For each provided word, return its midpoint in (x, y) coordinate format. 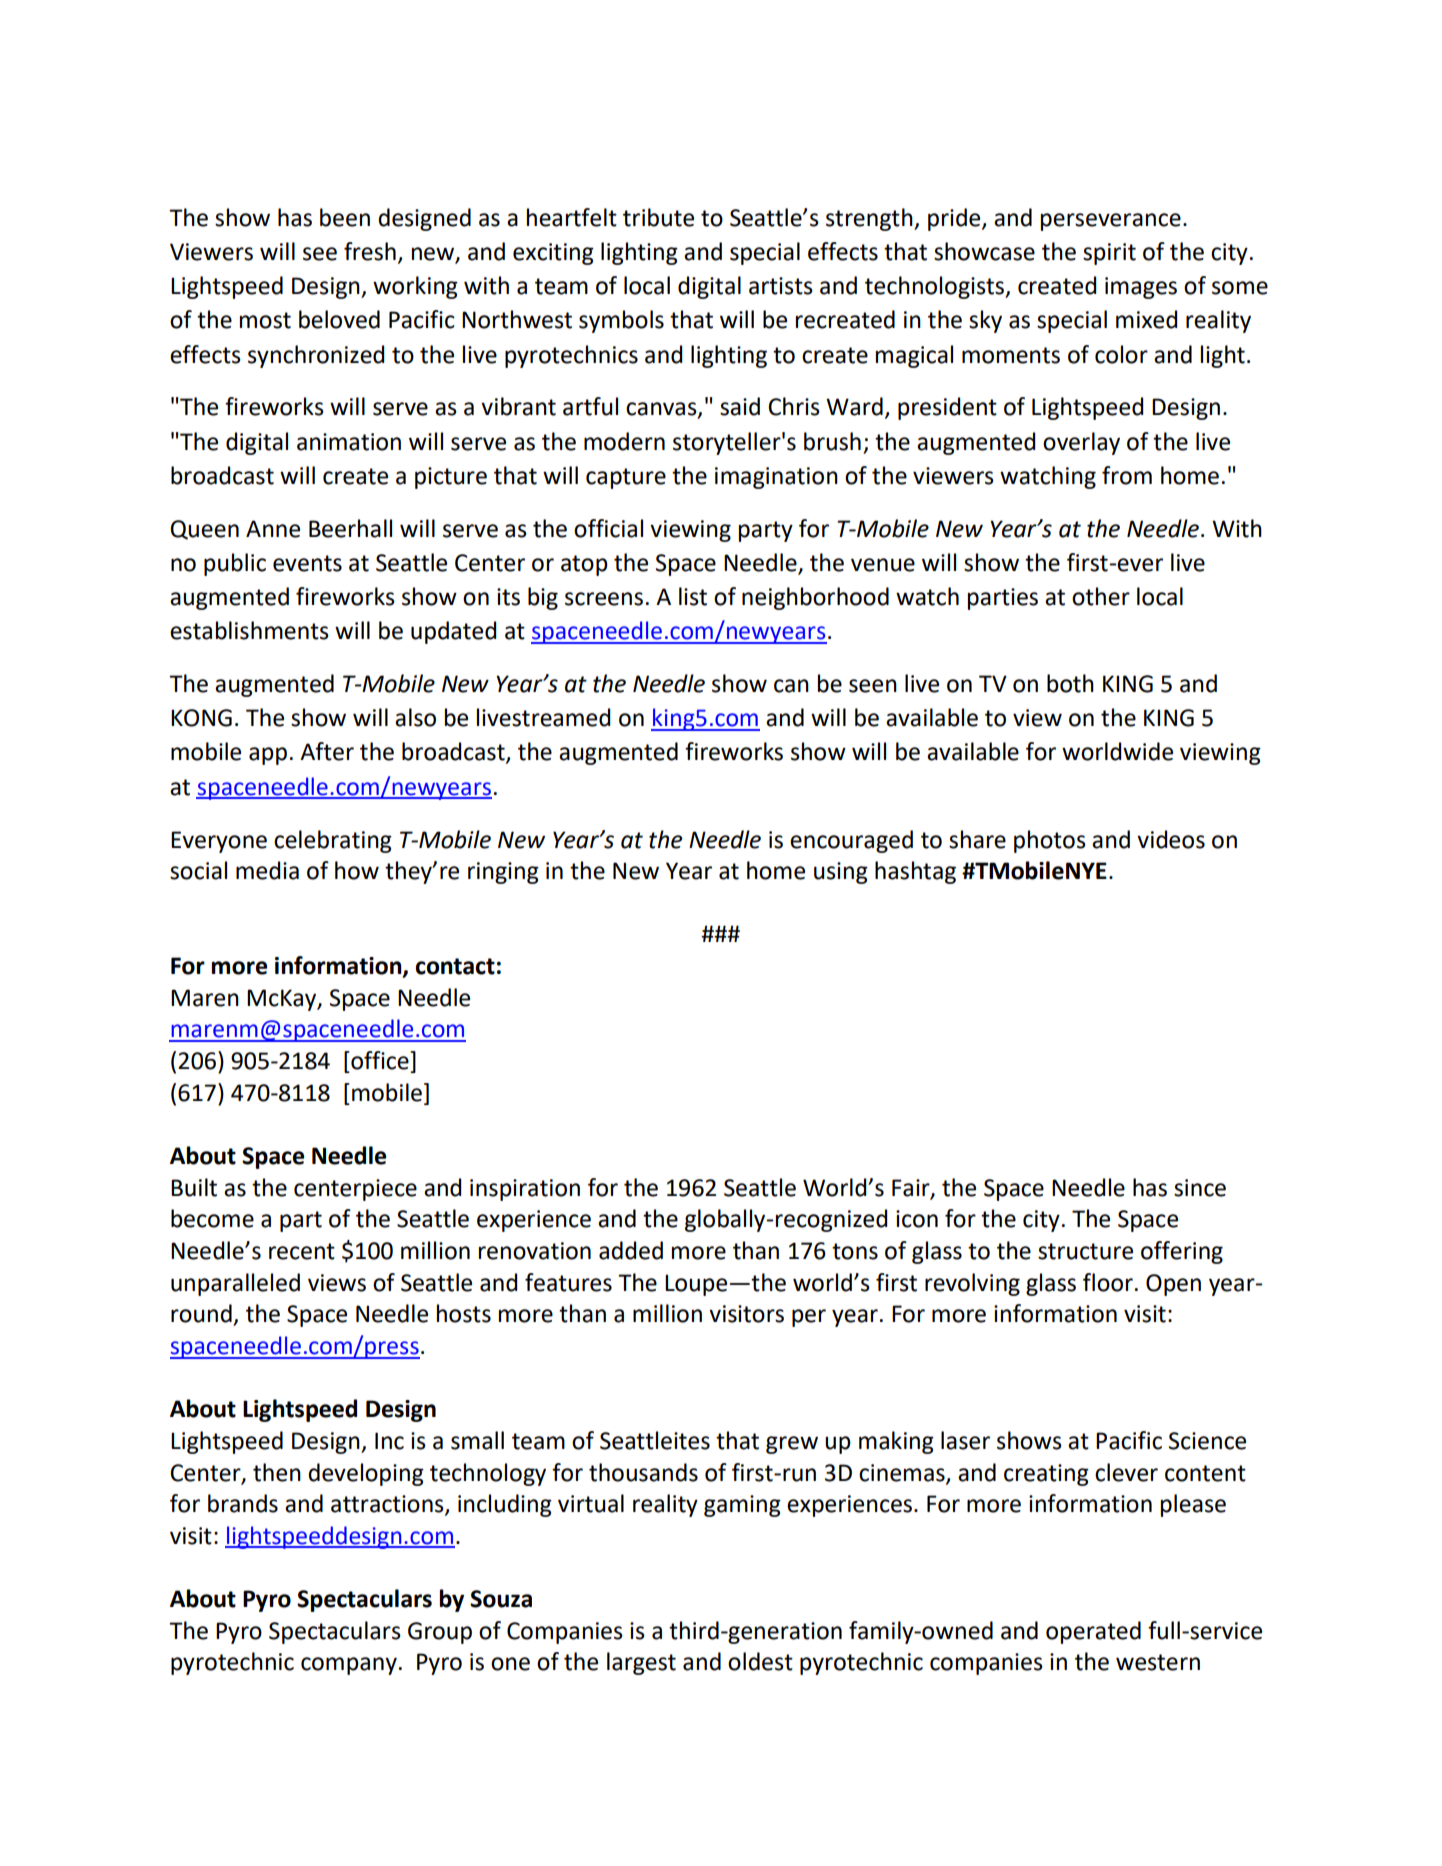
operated (1093, 1632)
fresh (370, 251)
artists (781, 286)
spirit (1109, 254)
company (349, 1666)
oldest (760, 1661)
